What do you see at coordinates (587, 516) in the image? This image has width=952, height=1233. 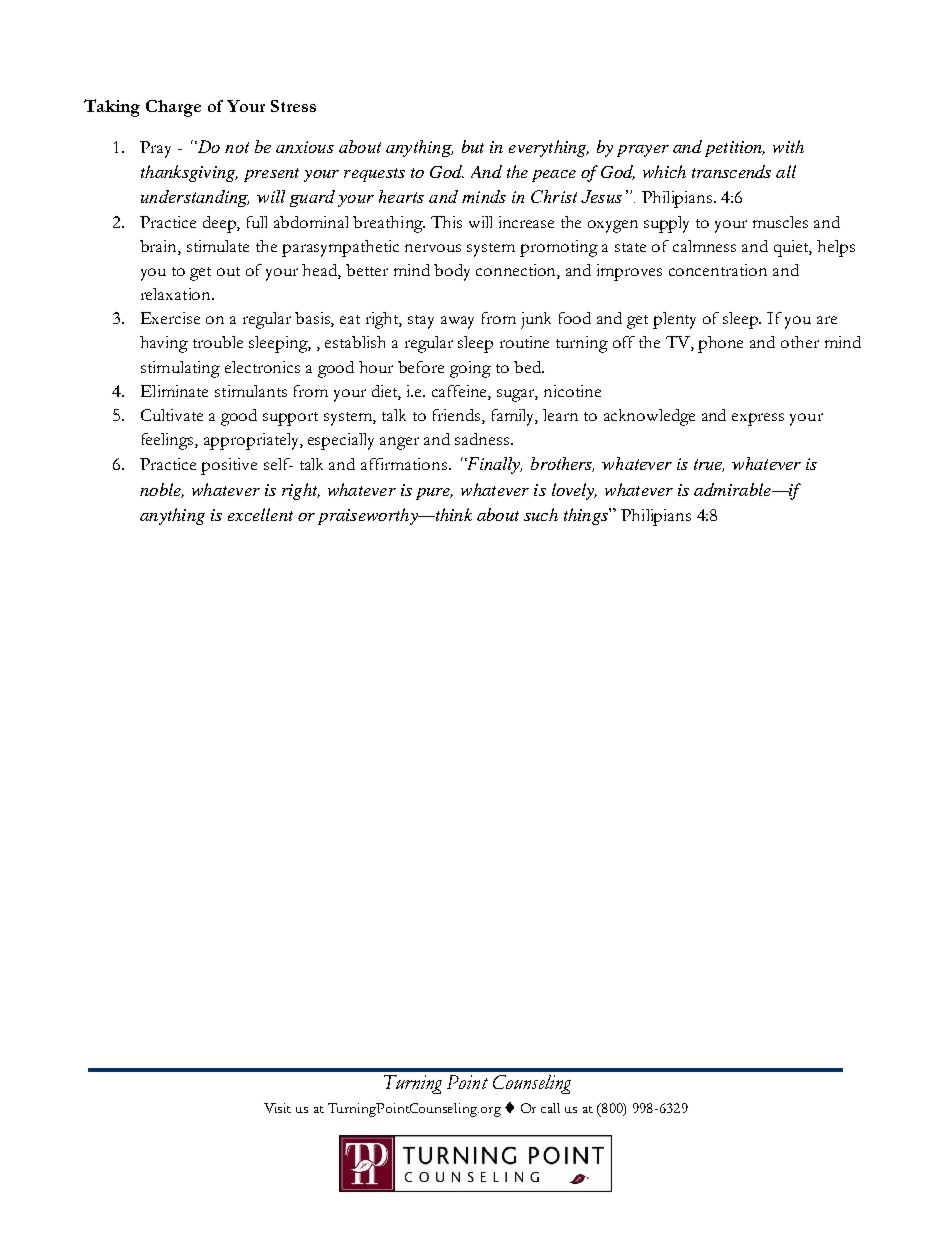 I see `things` at bounding box center [587, 516].
